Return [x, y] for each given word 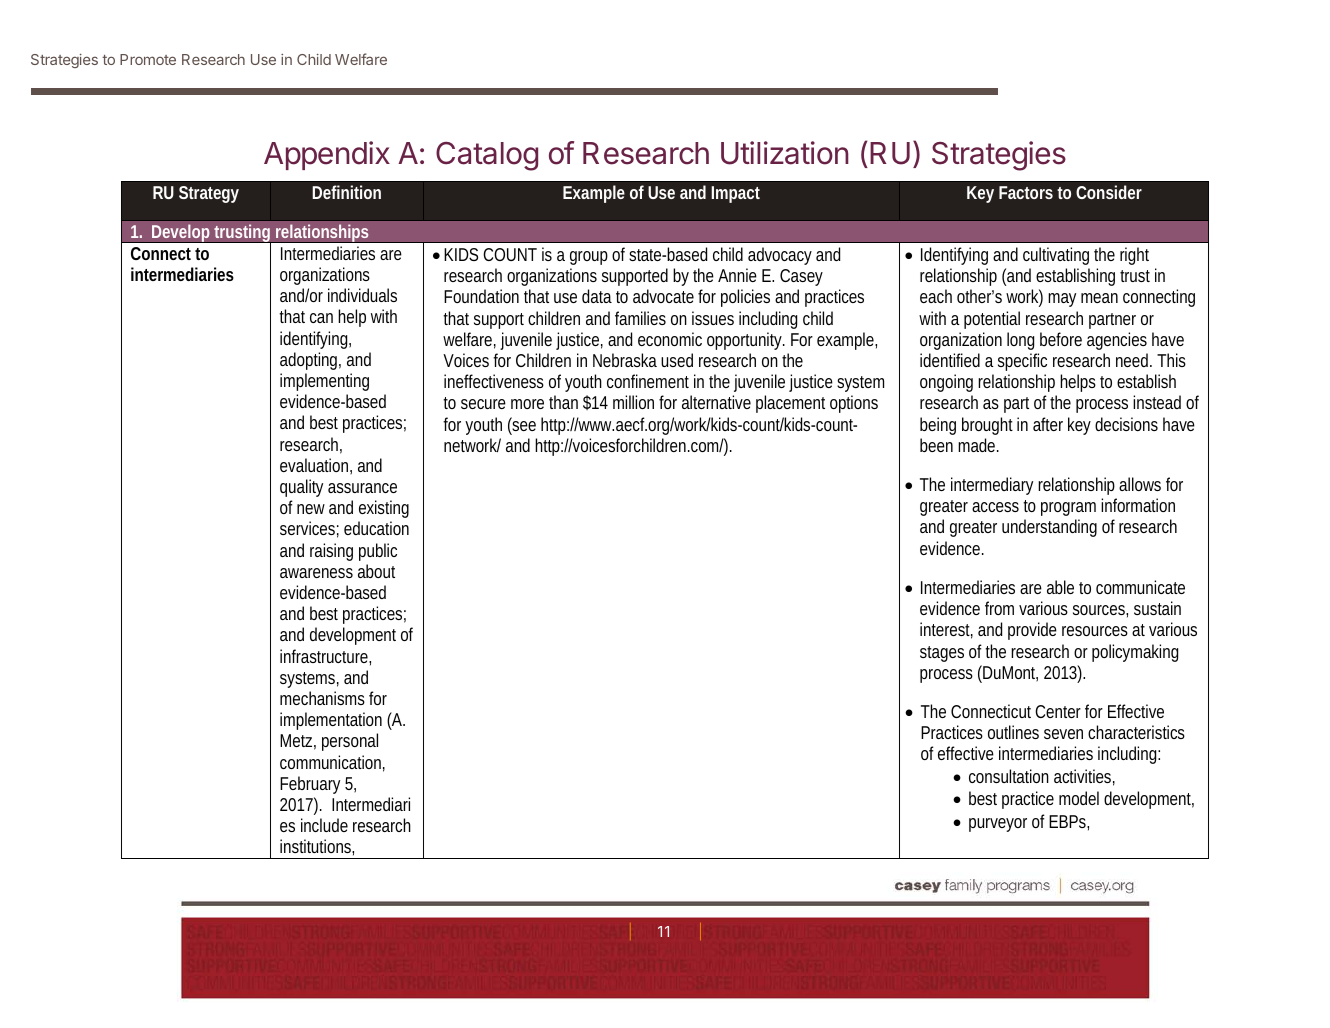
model [1079, 798]
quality [301, 488]
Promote [148, 59]
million [633, 402]
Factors [1026, 192]
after [1048, 424]
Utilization [785, 153]
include [324, 825]
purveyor [998, 825]
